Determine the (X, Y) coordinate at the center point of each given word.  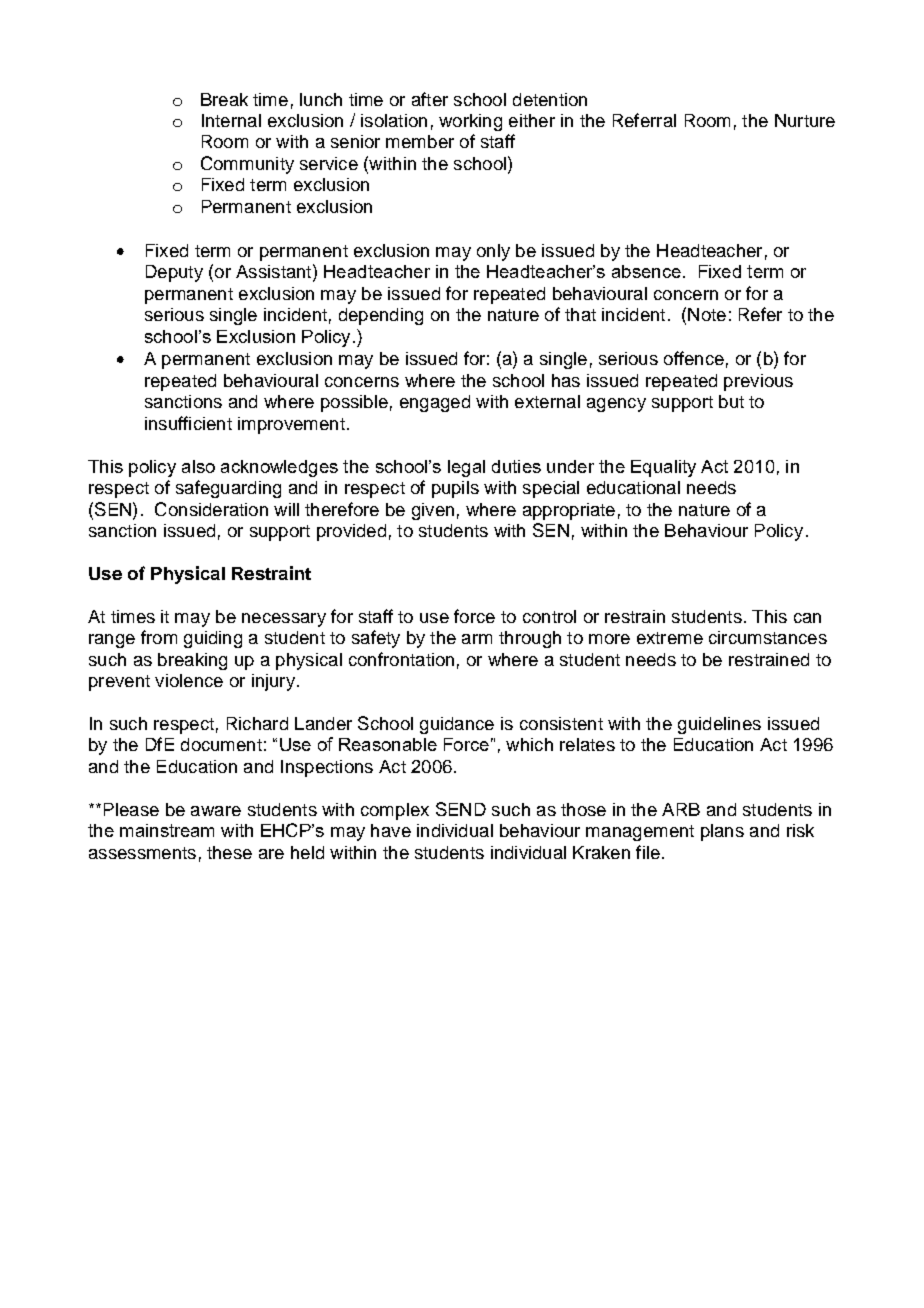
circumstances (768, 637)
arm (477, 639)
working (470, 122)
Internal (231, 120)
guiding (213, 639)
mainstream (167, 830)
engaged (435, 403)
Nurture (805, 120)
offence (694, 358)
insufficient (188, 423)
